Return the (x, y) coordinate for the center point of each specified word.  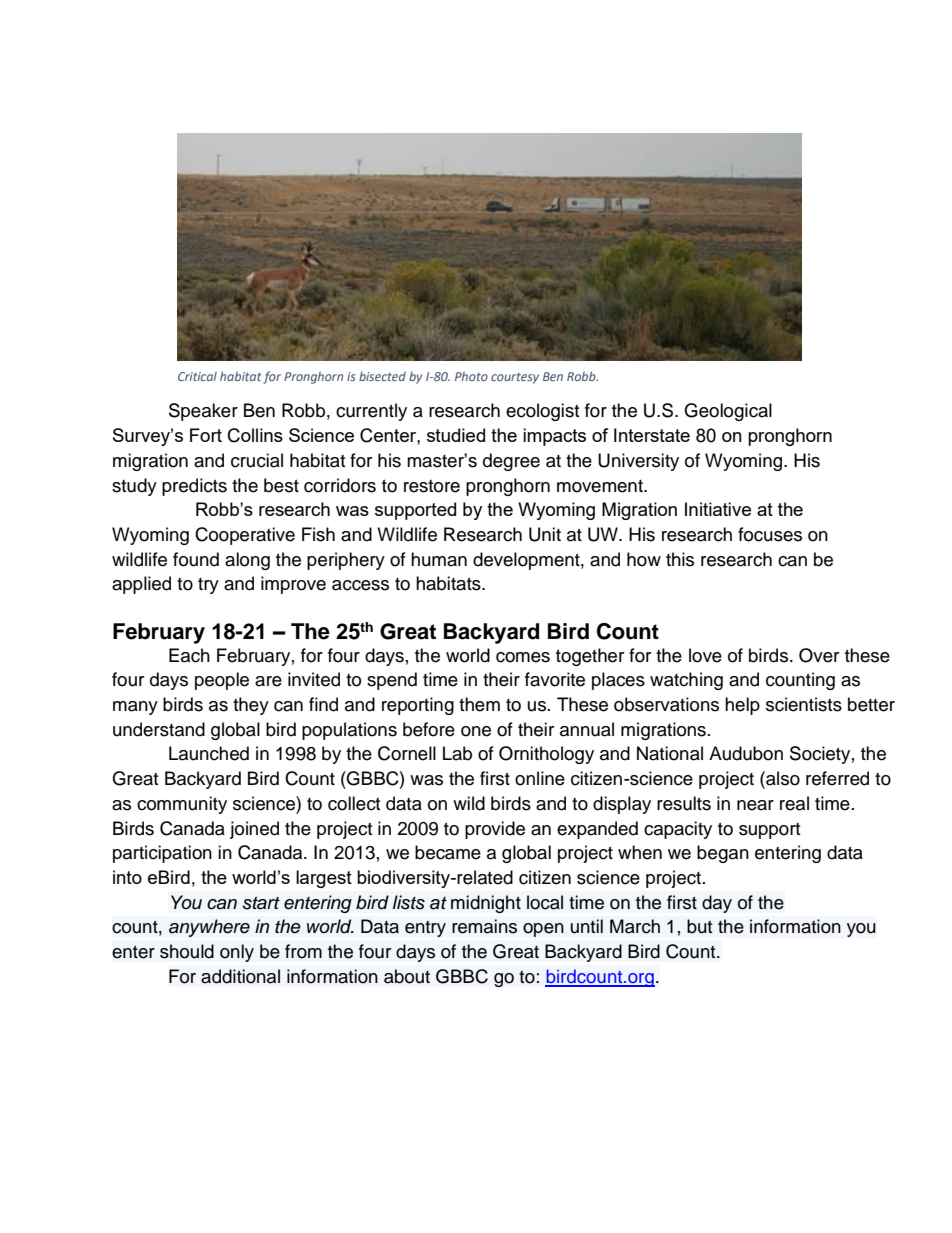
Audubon (746, 753)
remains (484, 926)
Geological (728, 412)
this (680, 559)
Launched (209, 753)
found (196, 559)
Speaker (203, 412)
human (439, 559)
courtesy (515, 378)
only (237, 953)
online (540, 778)
